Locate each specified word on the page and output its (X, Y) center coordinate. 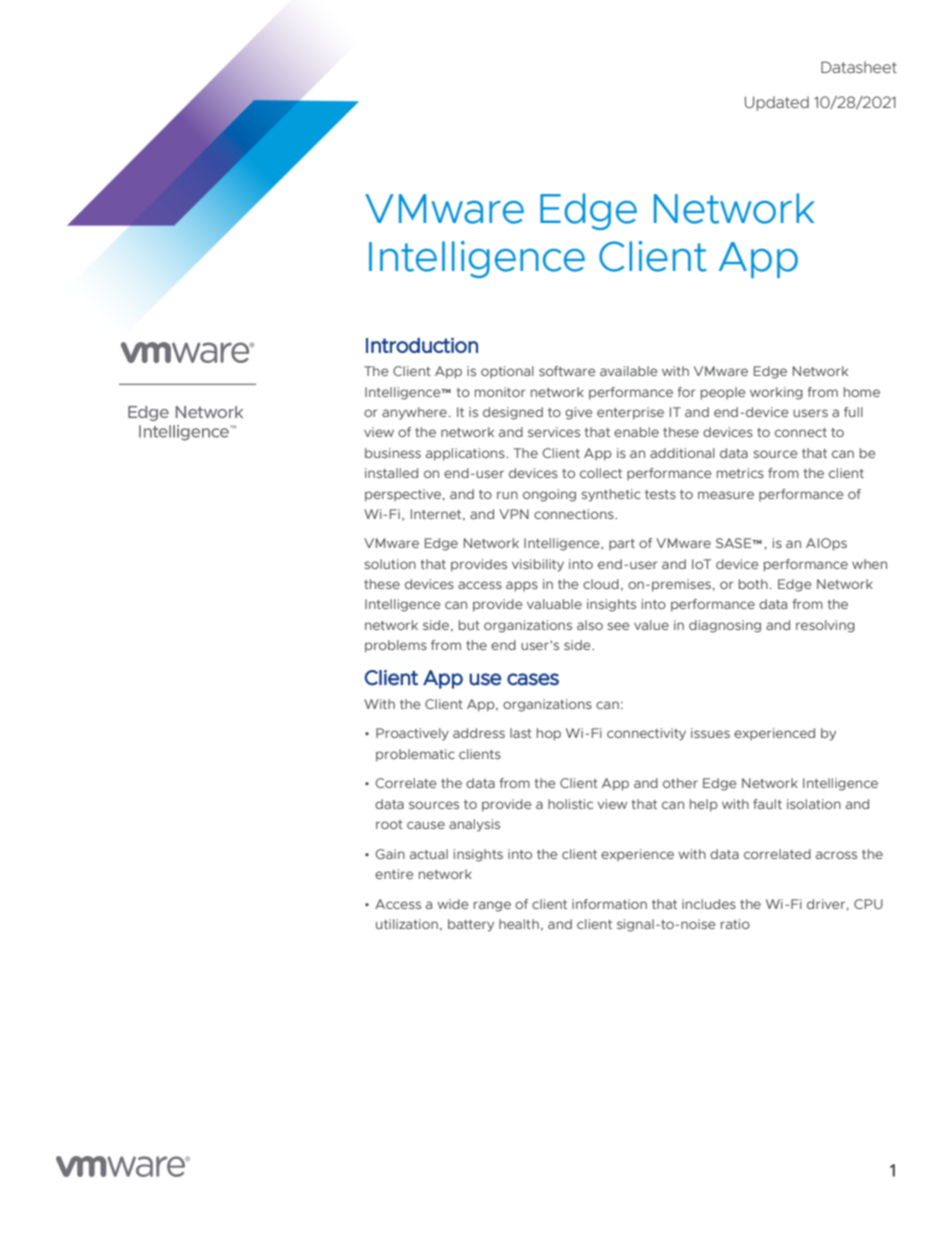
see (618, 626)
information (609, 904)
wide (452, 904)
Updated (777, 103)
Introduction (422, 345)
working (776, 393)
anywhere (414, 413)
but (469, 625)
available (628, 371)
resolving (825, 626)
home (862, 392)
